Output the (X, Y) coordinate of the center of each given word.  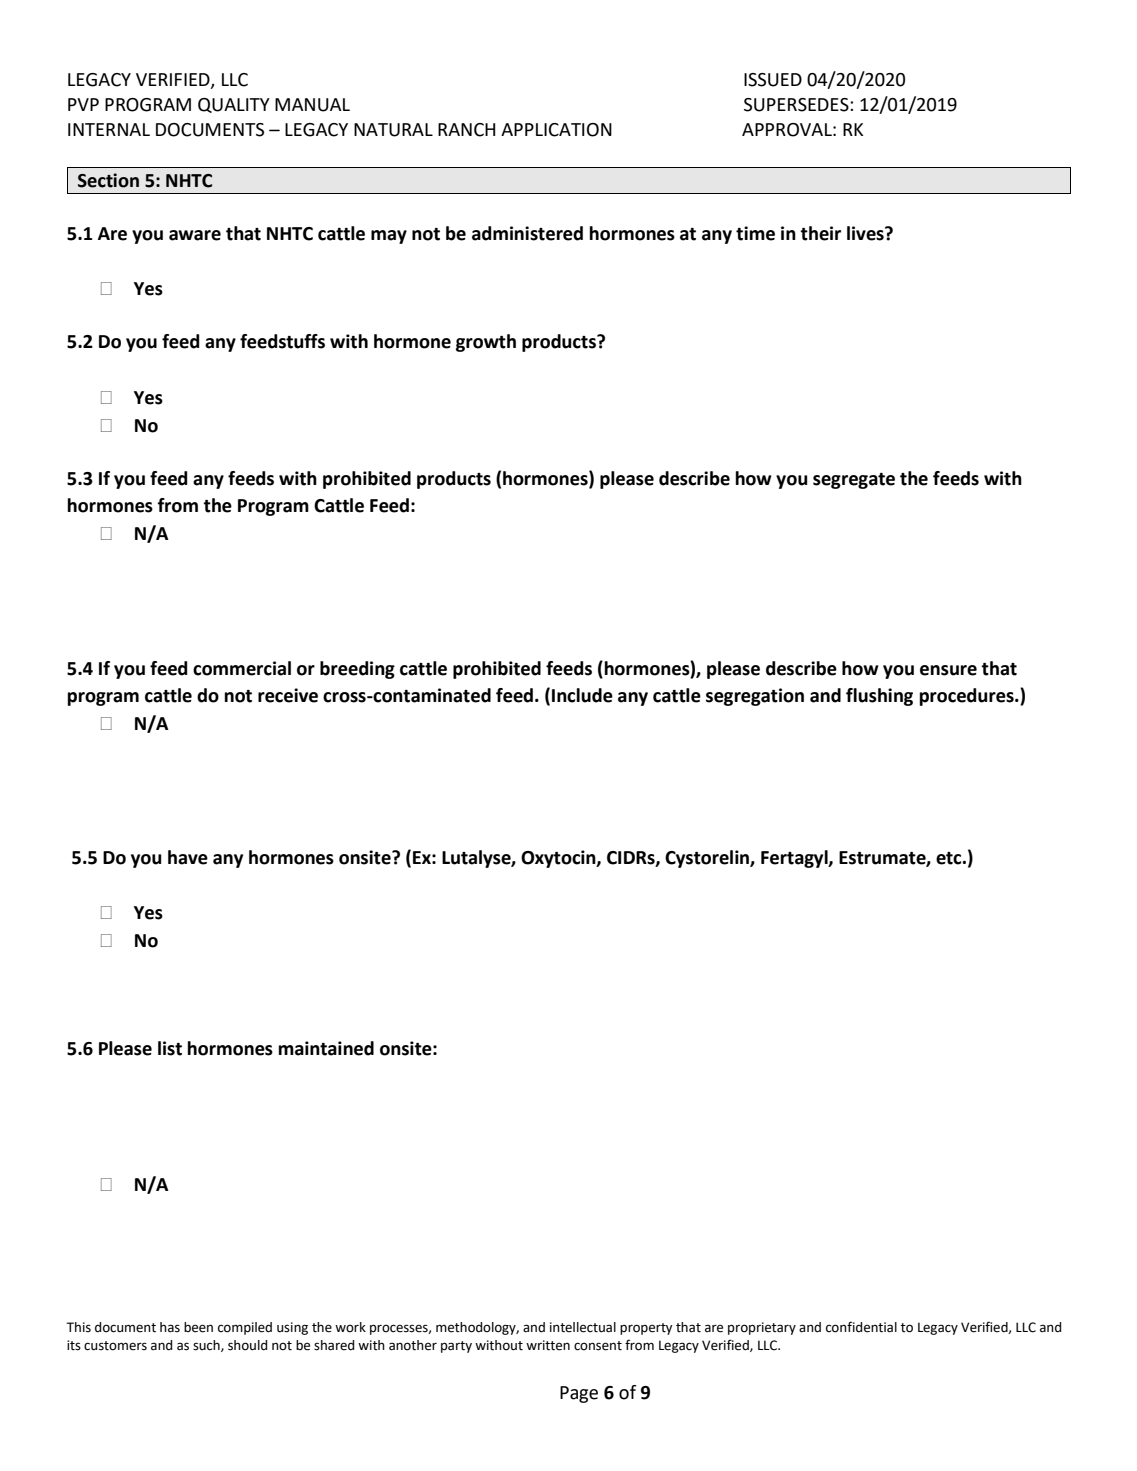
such (207, 1346)
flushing (879, 697)
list (170, 1048)
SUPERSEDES (797, 105)
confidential (861, 1327)
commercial (242, 668)
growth (486, 343)
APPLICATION (556, 130)
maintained (326, 1048)
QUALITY (234, 105)
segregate (854, 481)
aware (195, 235)
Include (582, 695)
